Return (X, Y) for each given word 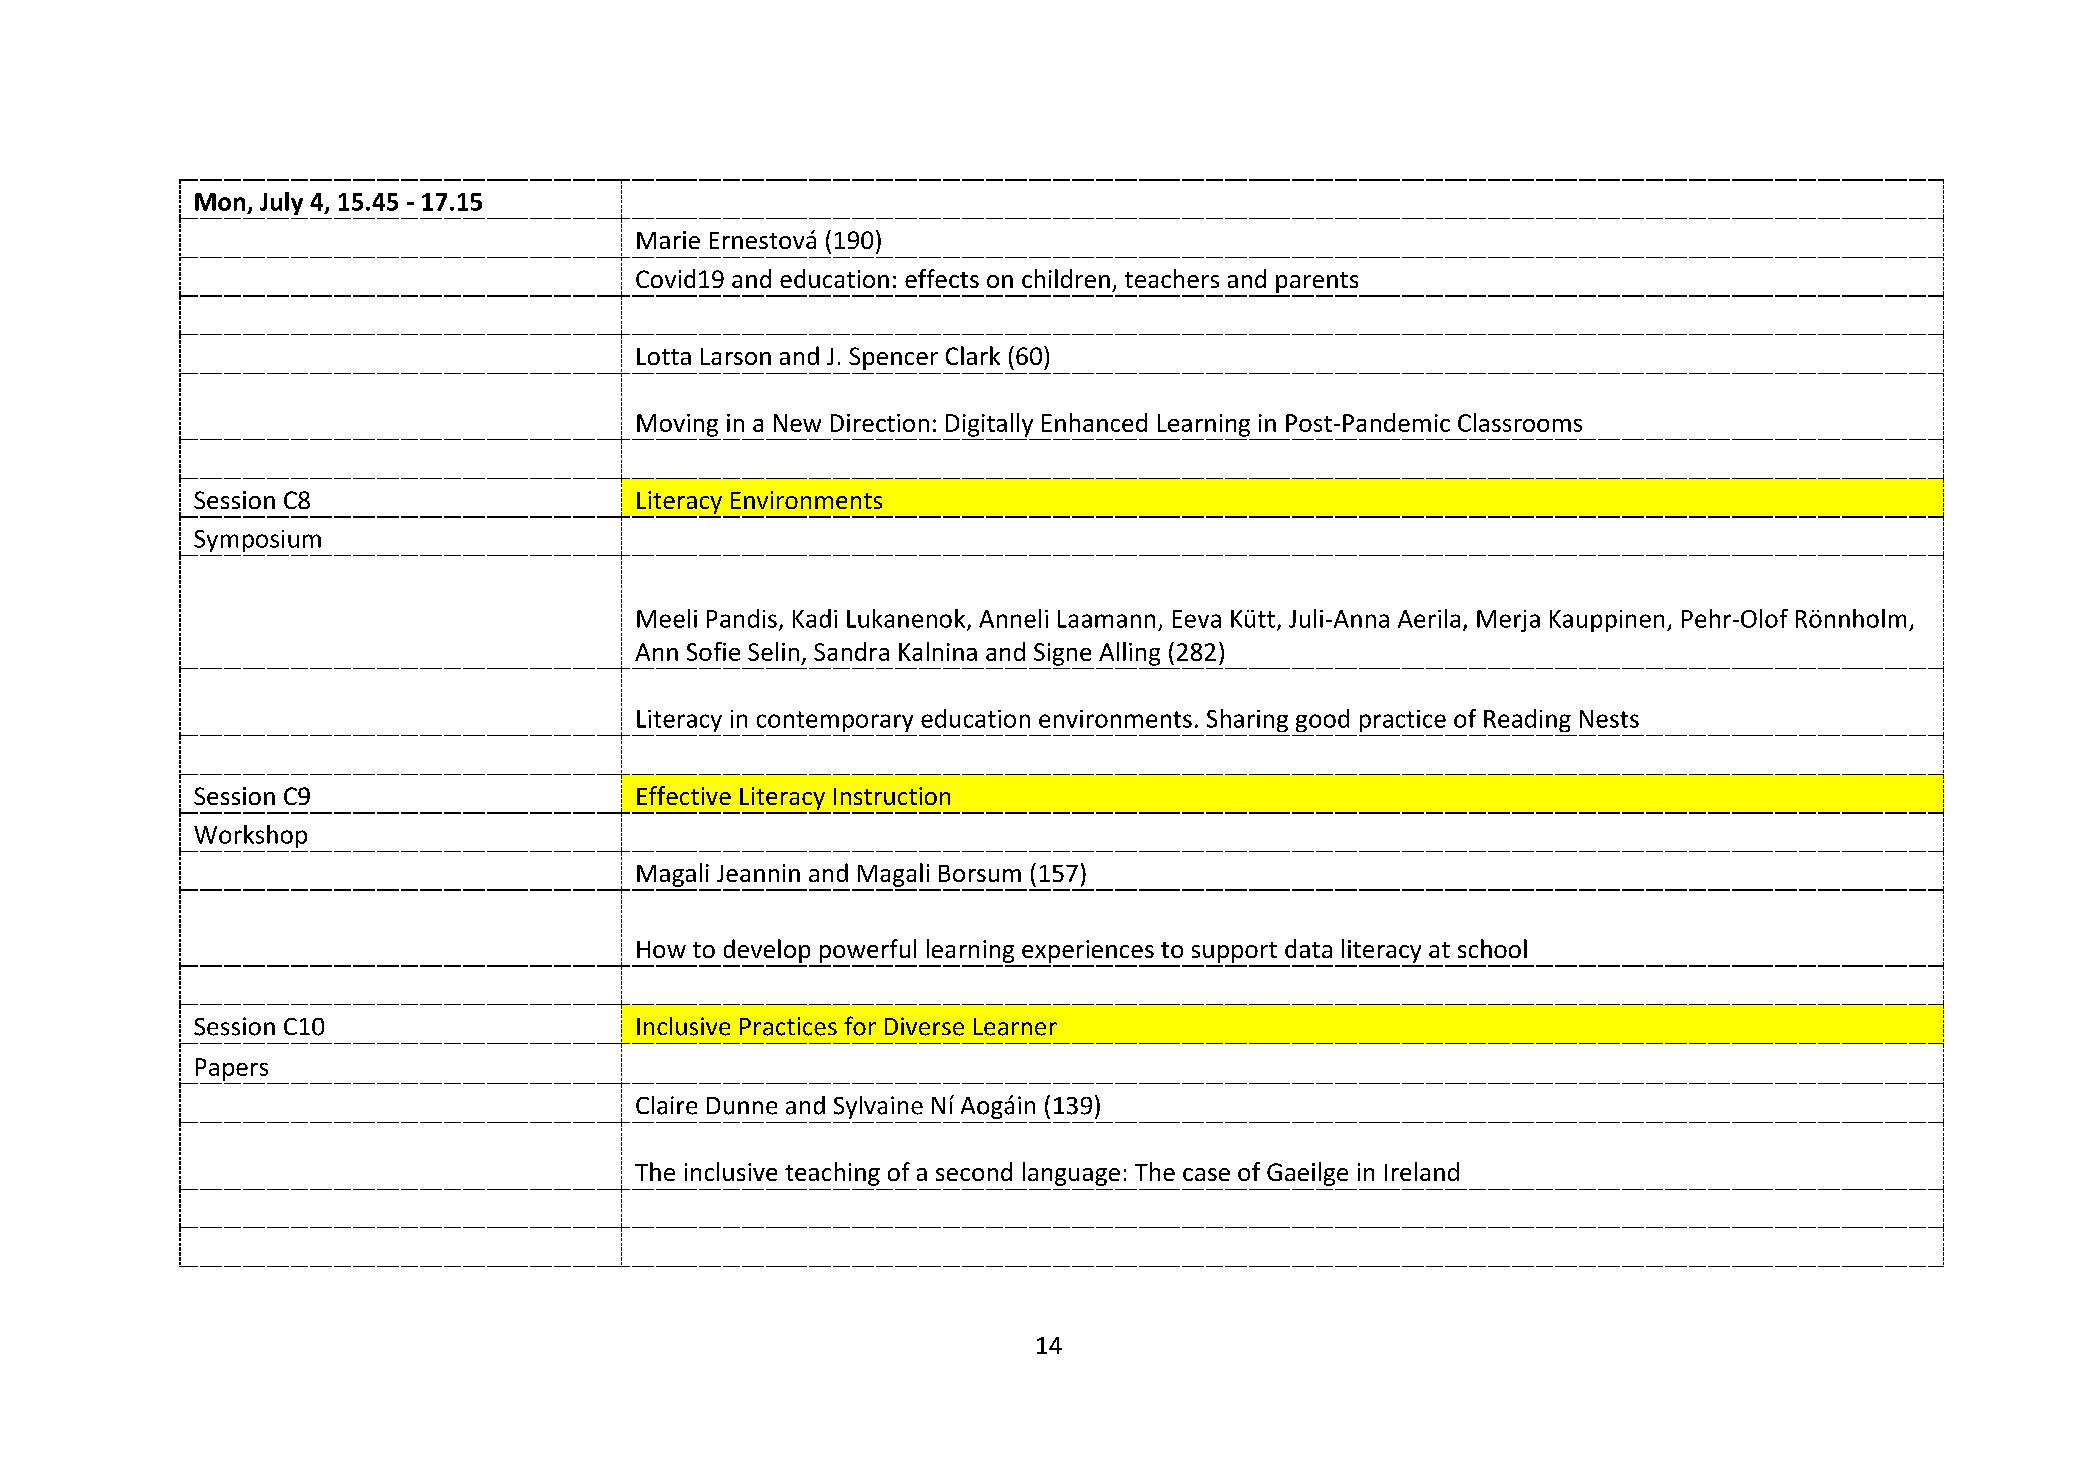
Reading (1527, 720)
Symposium (257, 541)
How (661, 949)
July (281, 203)
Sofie (713, 651)
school (1492, 948)
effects (942, 278)
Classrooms (1520, 422)
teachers (1172, 278)
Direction (880, 423)
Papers (232, 1069)
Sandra (851, 651)
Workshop (250, 836)
